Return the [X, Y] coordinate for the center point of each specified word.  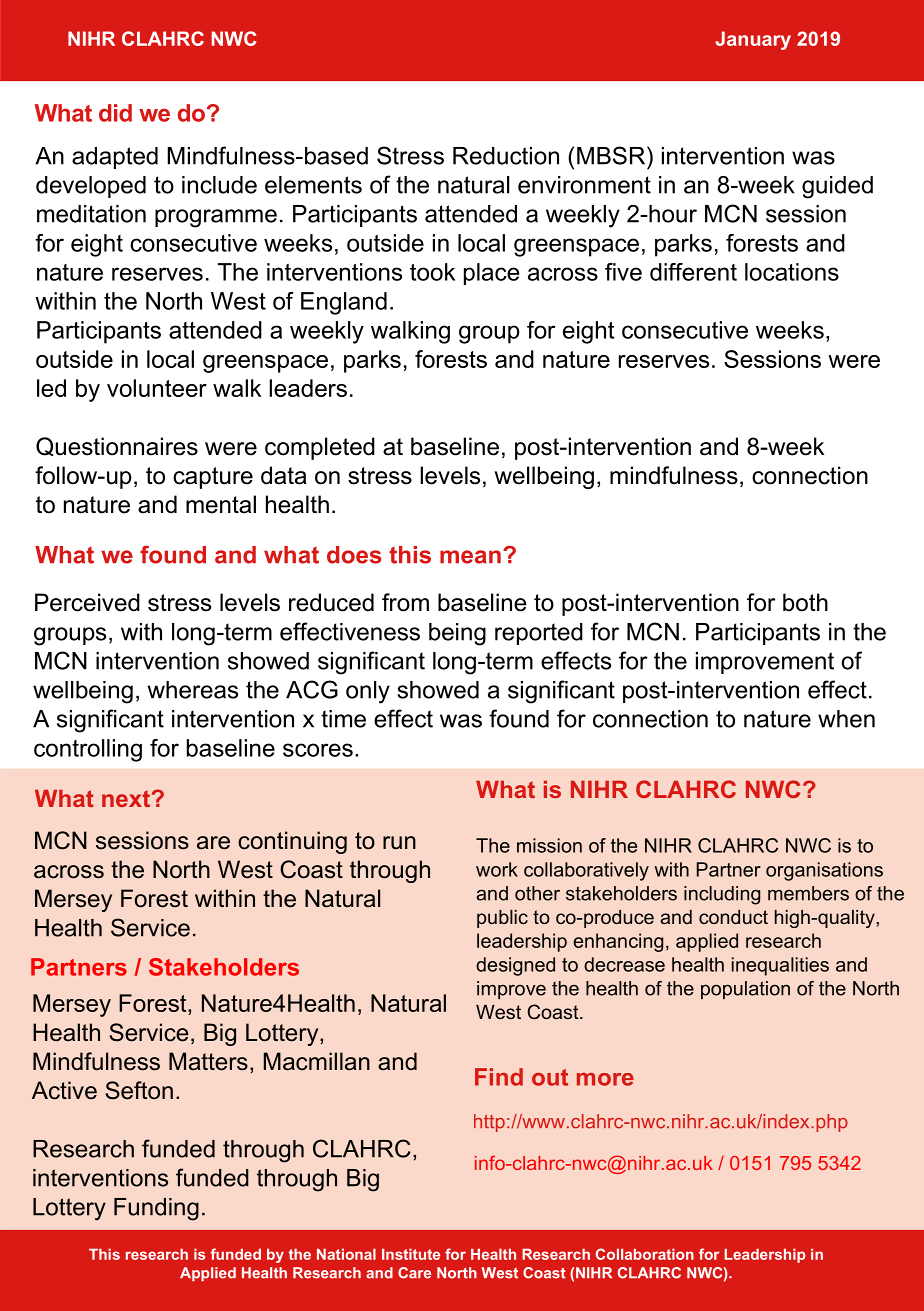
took [432, 272]
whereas [193, 690]
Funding [156, 1209]
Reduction [506, 156]
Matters [208, 1061]
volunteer [157, 388]
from [405, 602]
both [805, 602]
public [502, 919]
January [753, 40]
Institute [411, 1254]
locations [792, 272]
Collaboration [645, 1254]
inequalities [780, 966]
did [115, 113]
